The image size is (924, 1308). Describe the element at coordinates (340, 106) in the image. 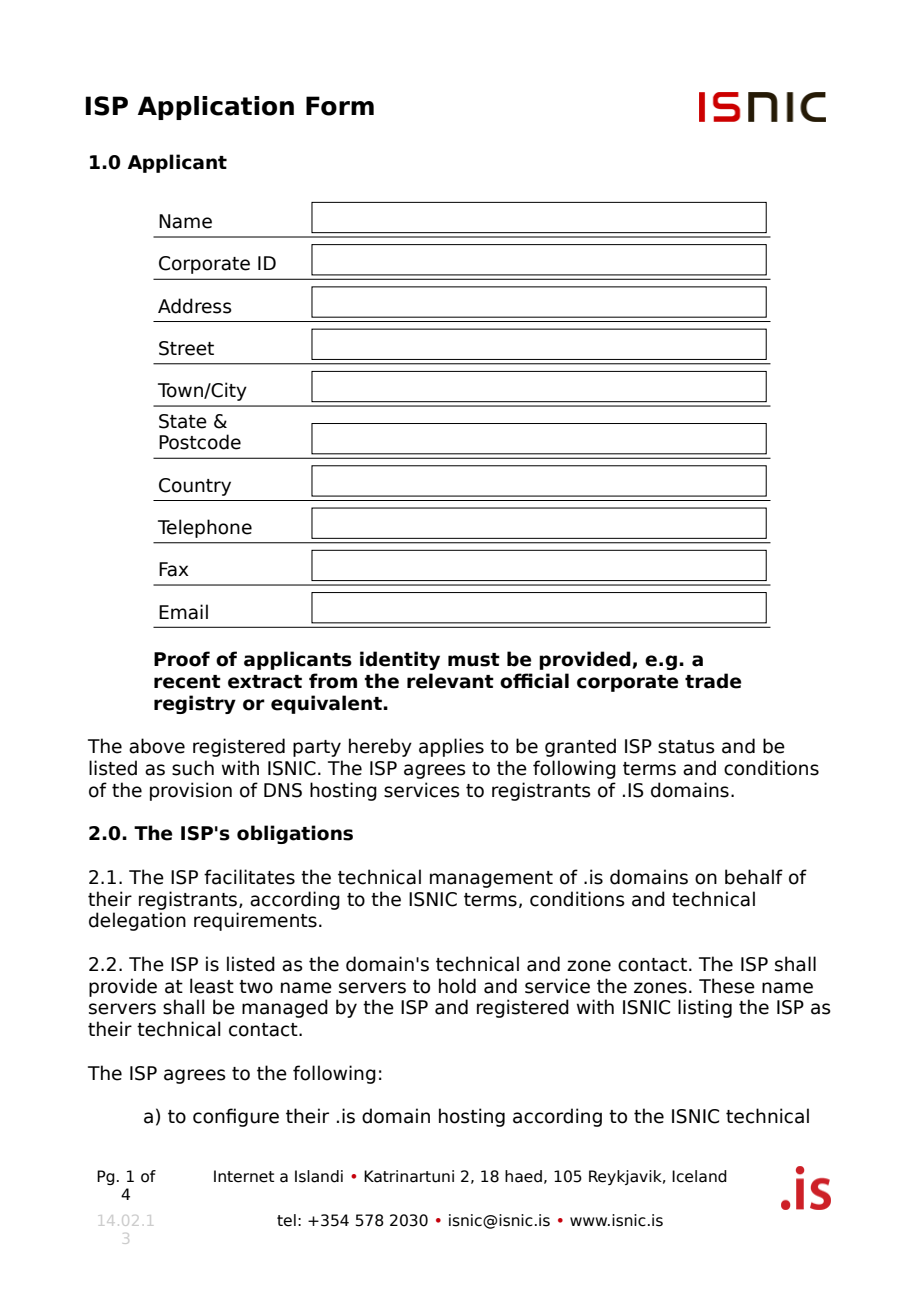

I see `Form` at that location.
